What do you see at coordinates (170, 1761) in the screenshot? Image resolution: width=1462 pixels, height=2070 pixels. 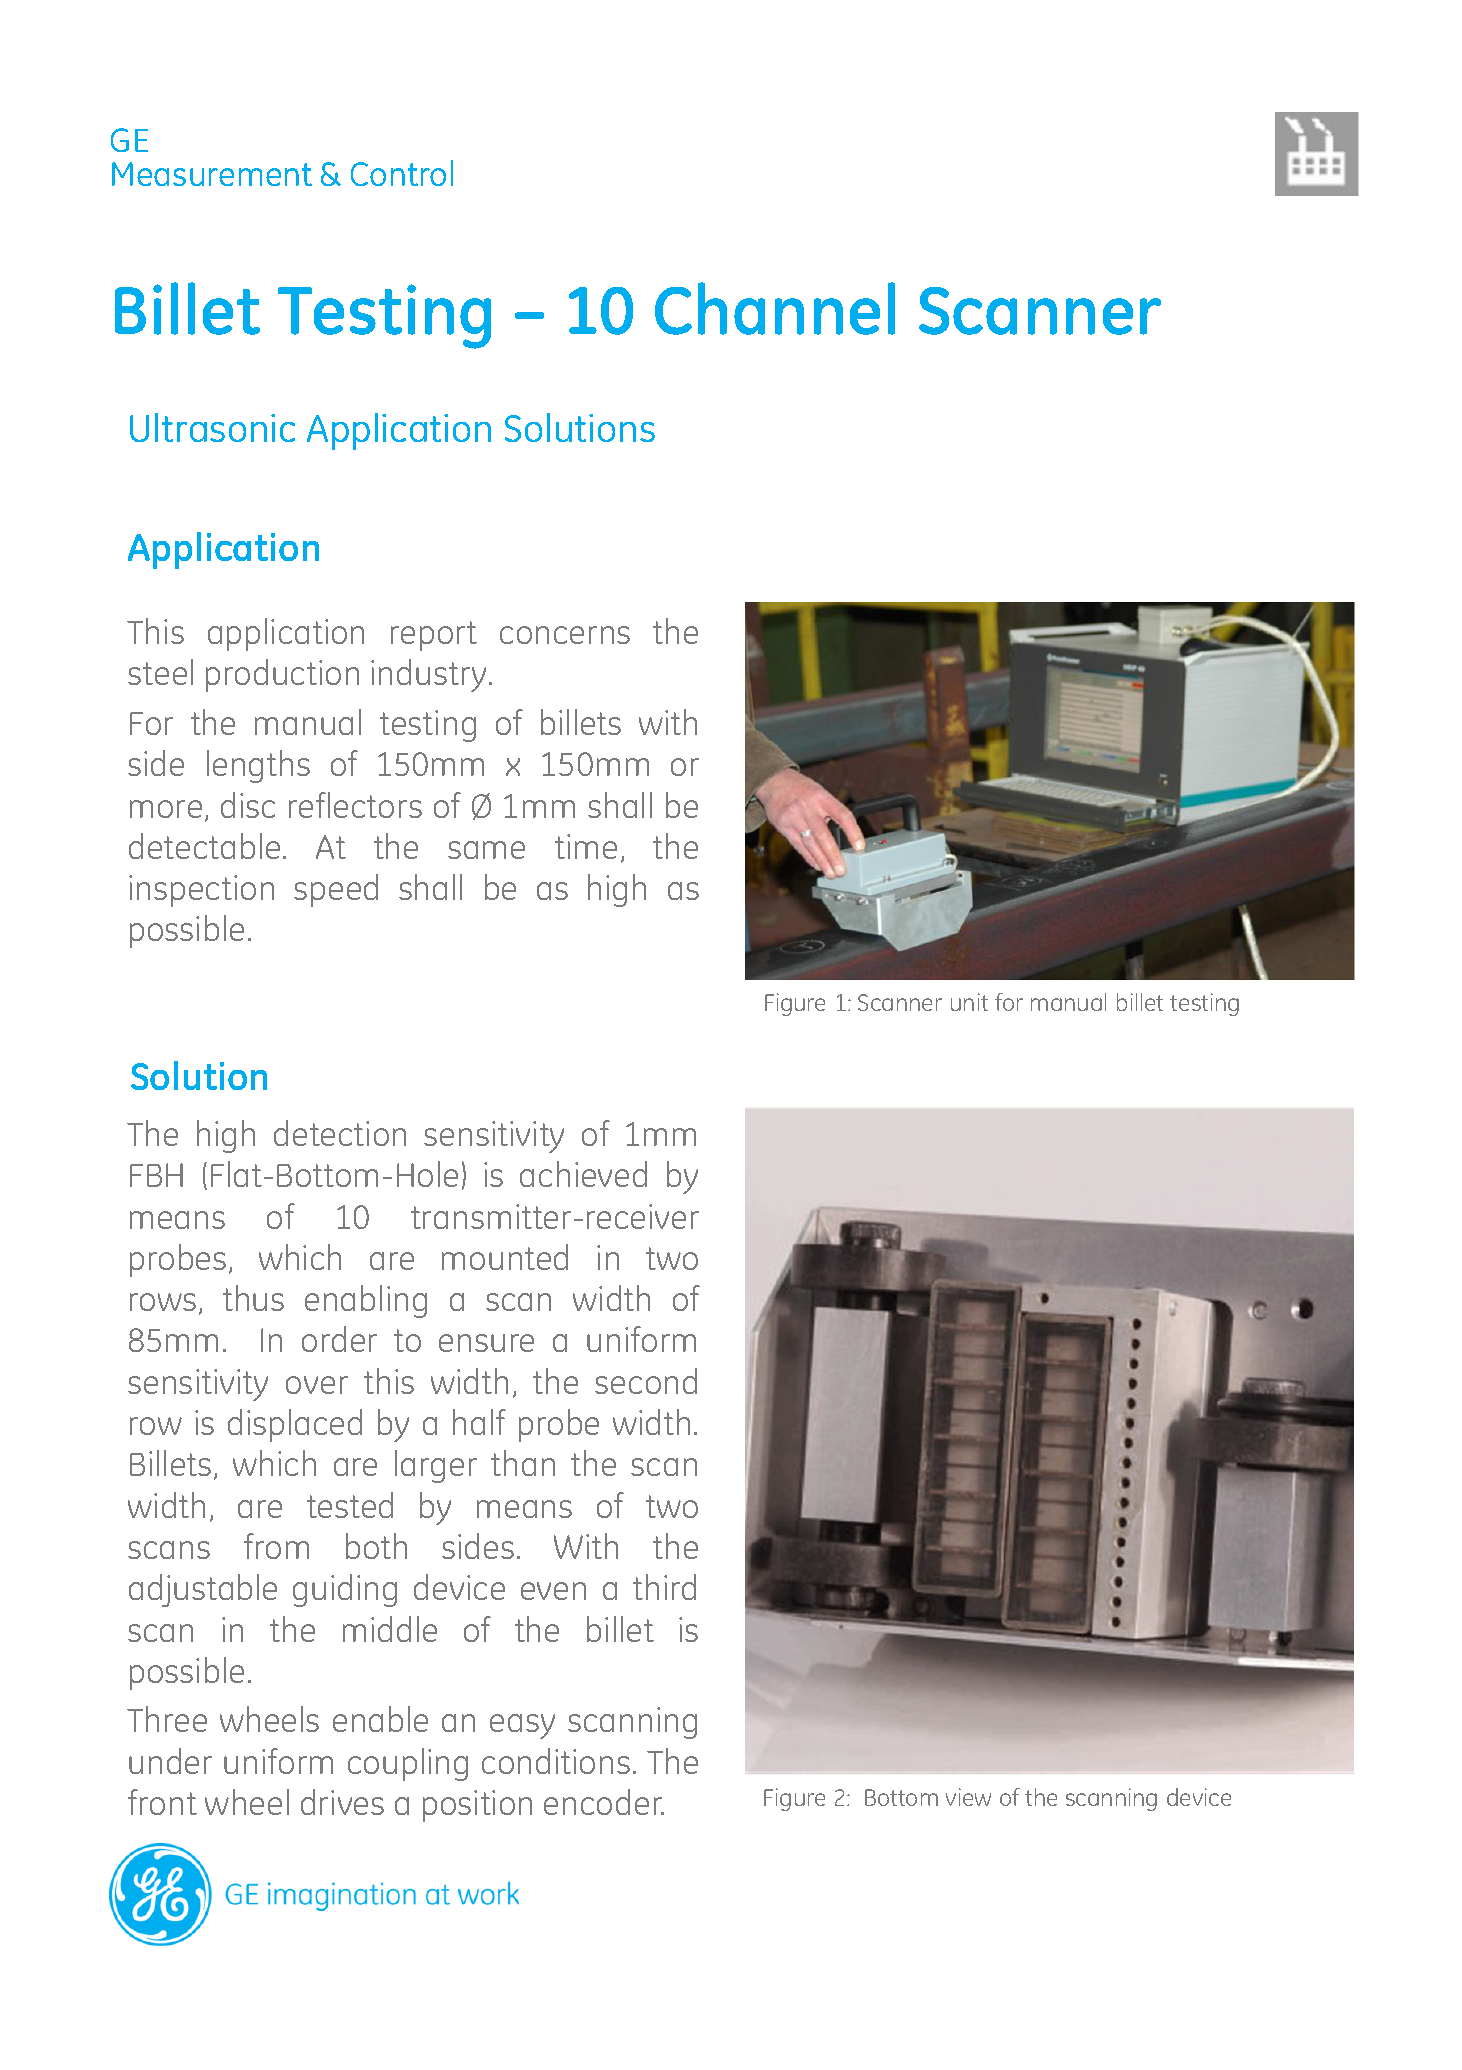 I see `under` at bounding box center [170, 1761].
